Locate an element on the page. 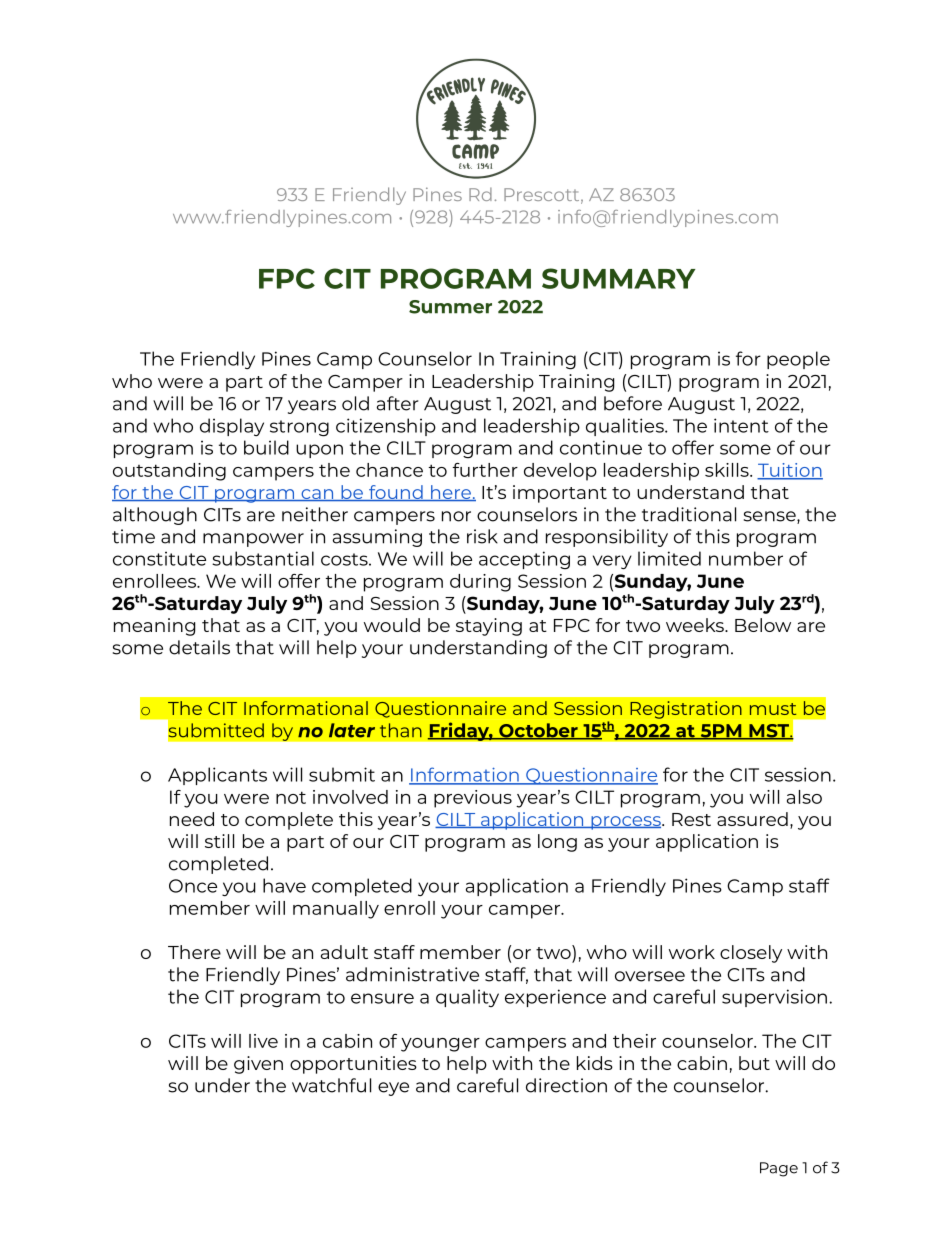 This document has height=1233, width=952. Summer is located at coordinates (450, 307).
